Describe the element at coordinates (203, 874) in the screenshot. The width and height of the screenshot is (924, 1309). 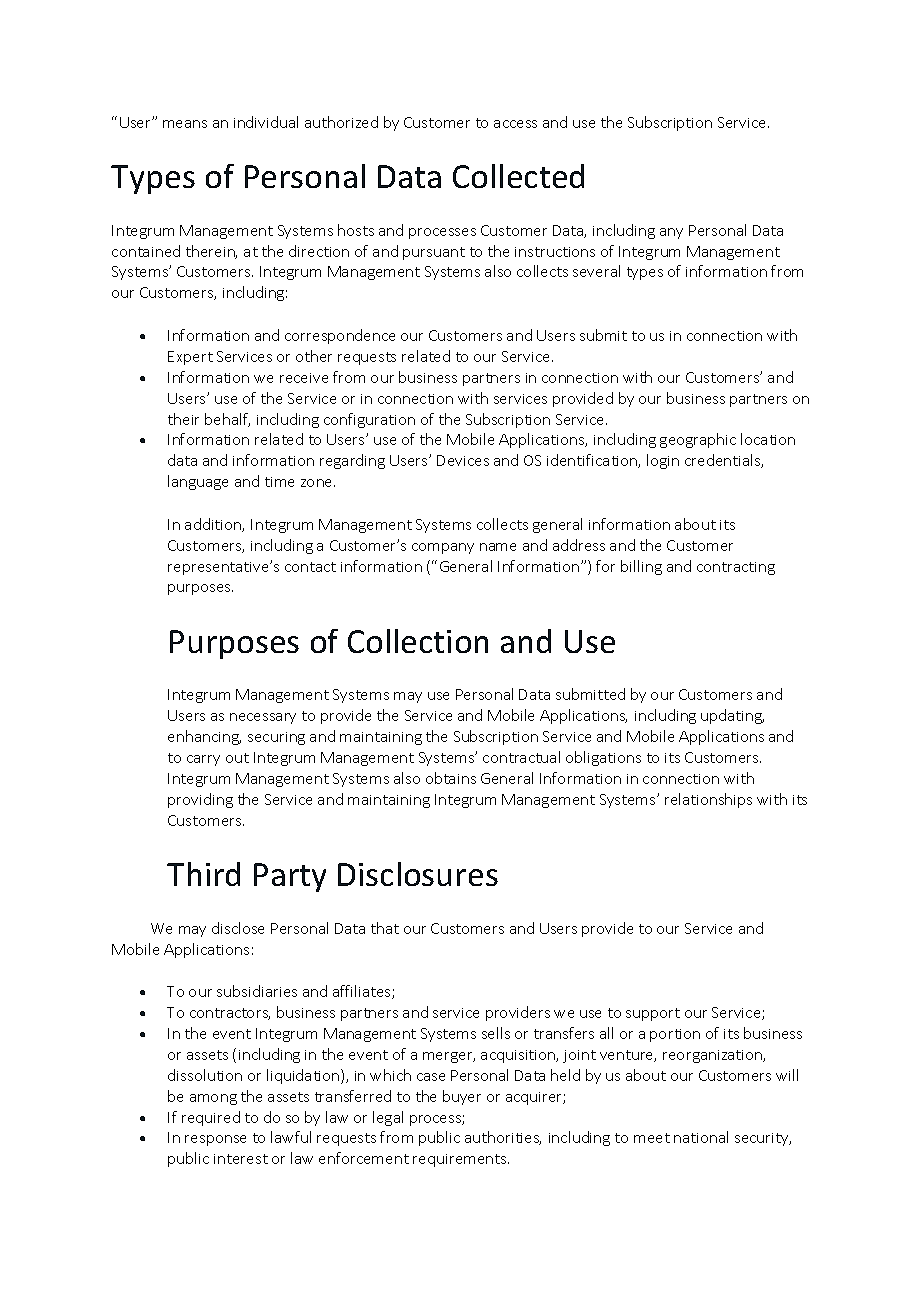
I see `Third` at that location.
